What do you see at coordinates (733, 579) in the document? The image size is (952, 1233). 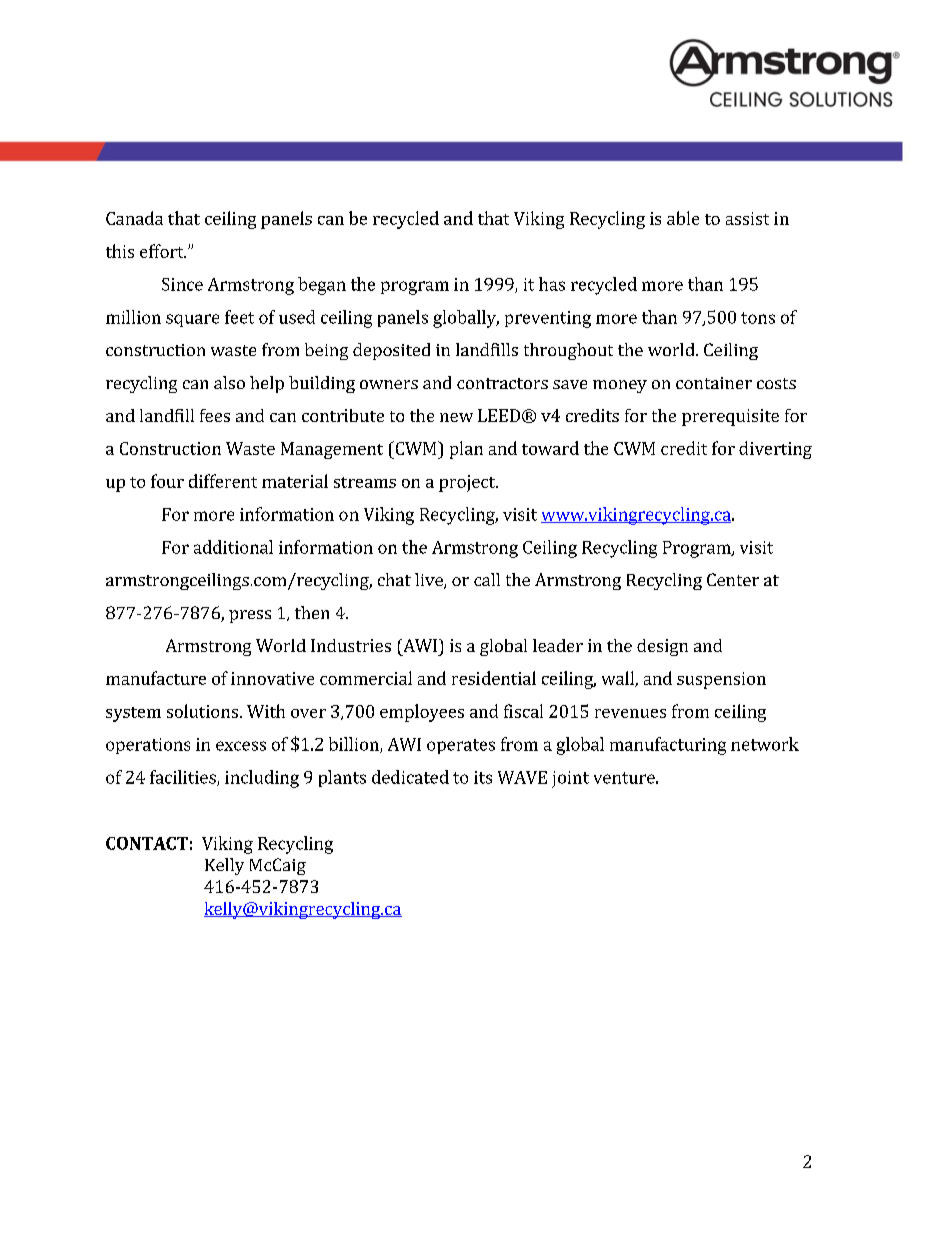 I see `Center` at bounding box center [733, 579].
